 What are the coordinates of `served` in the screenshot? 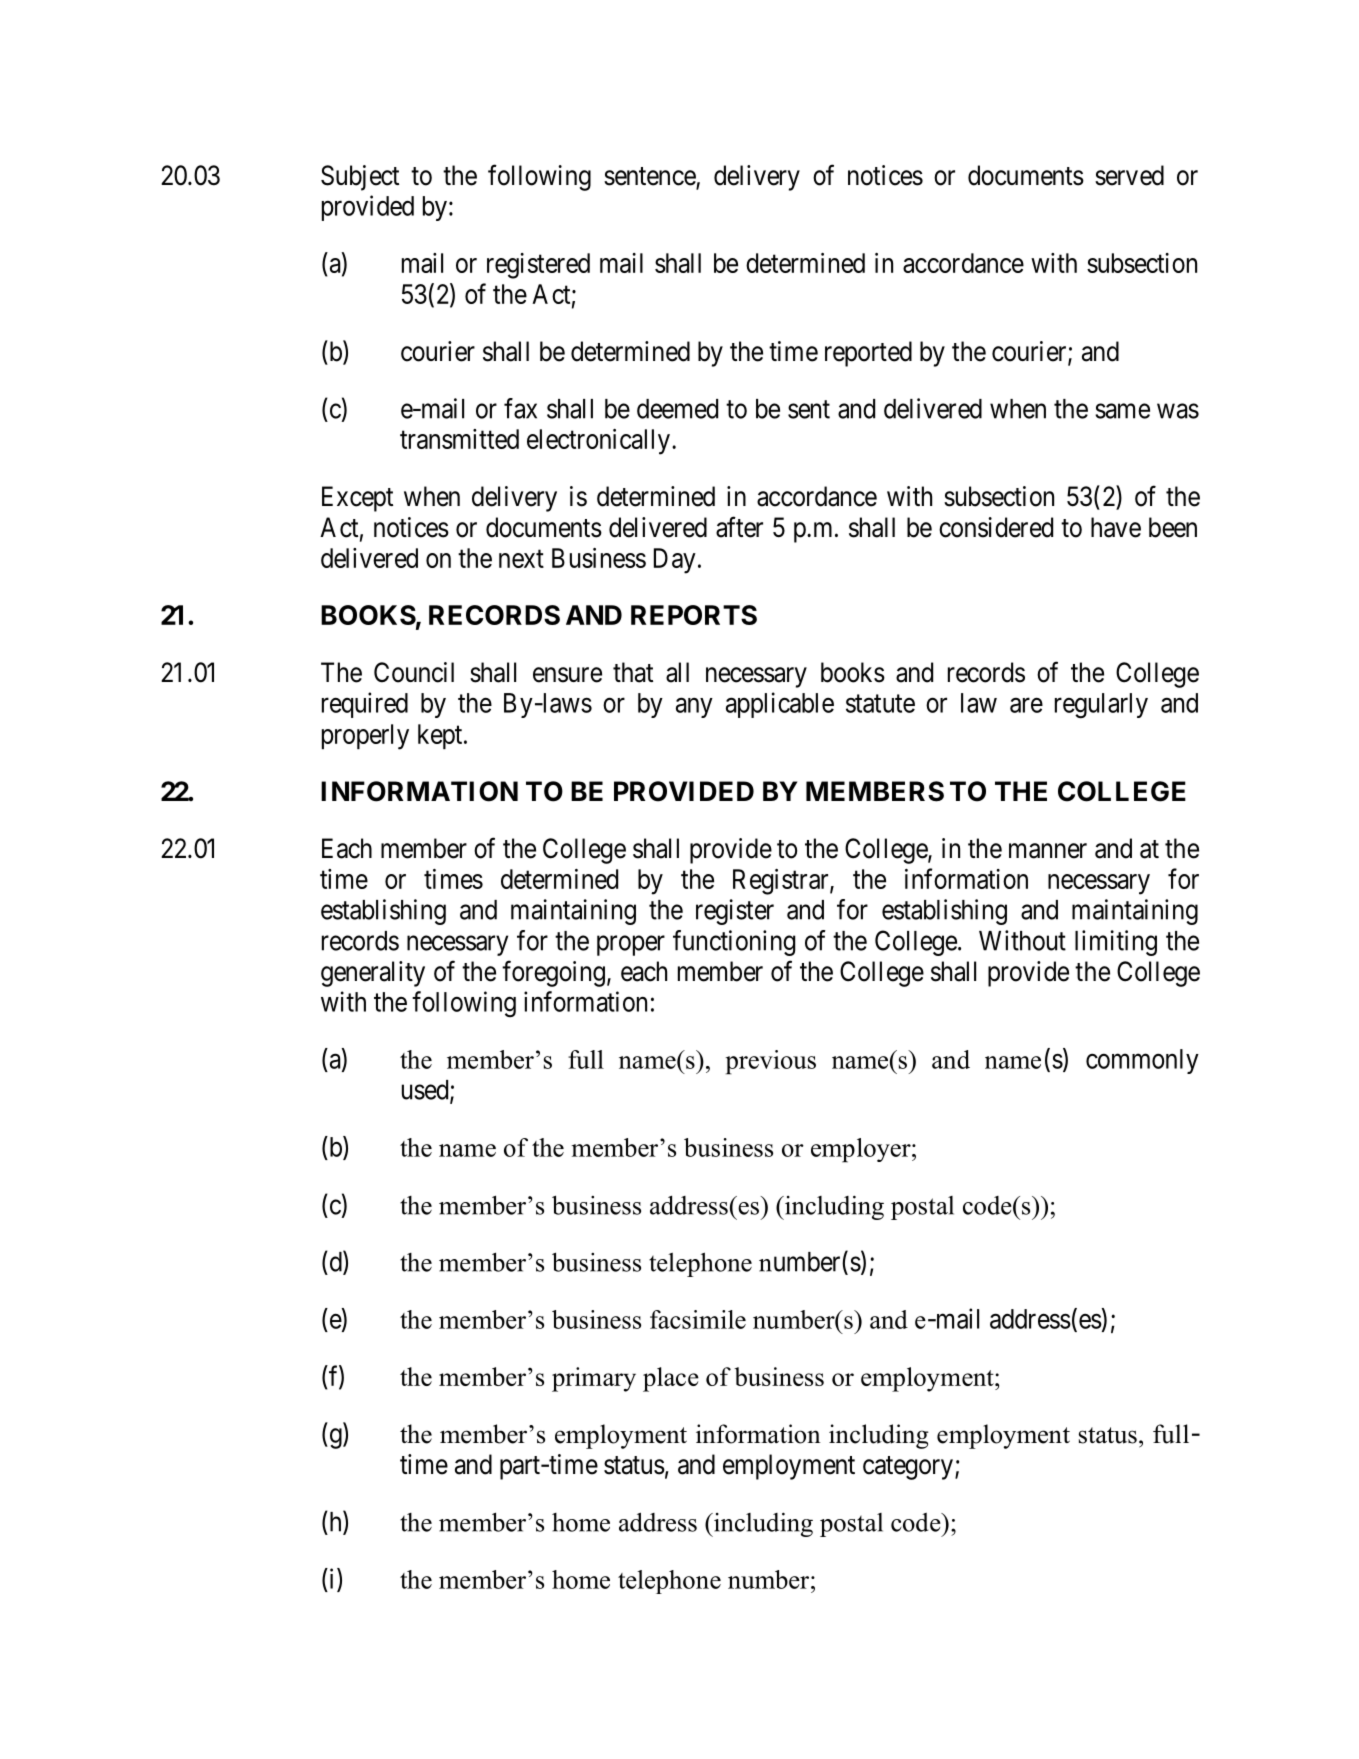 It's located at (1129, 175).
